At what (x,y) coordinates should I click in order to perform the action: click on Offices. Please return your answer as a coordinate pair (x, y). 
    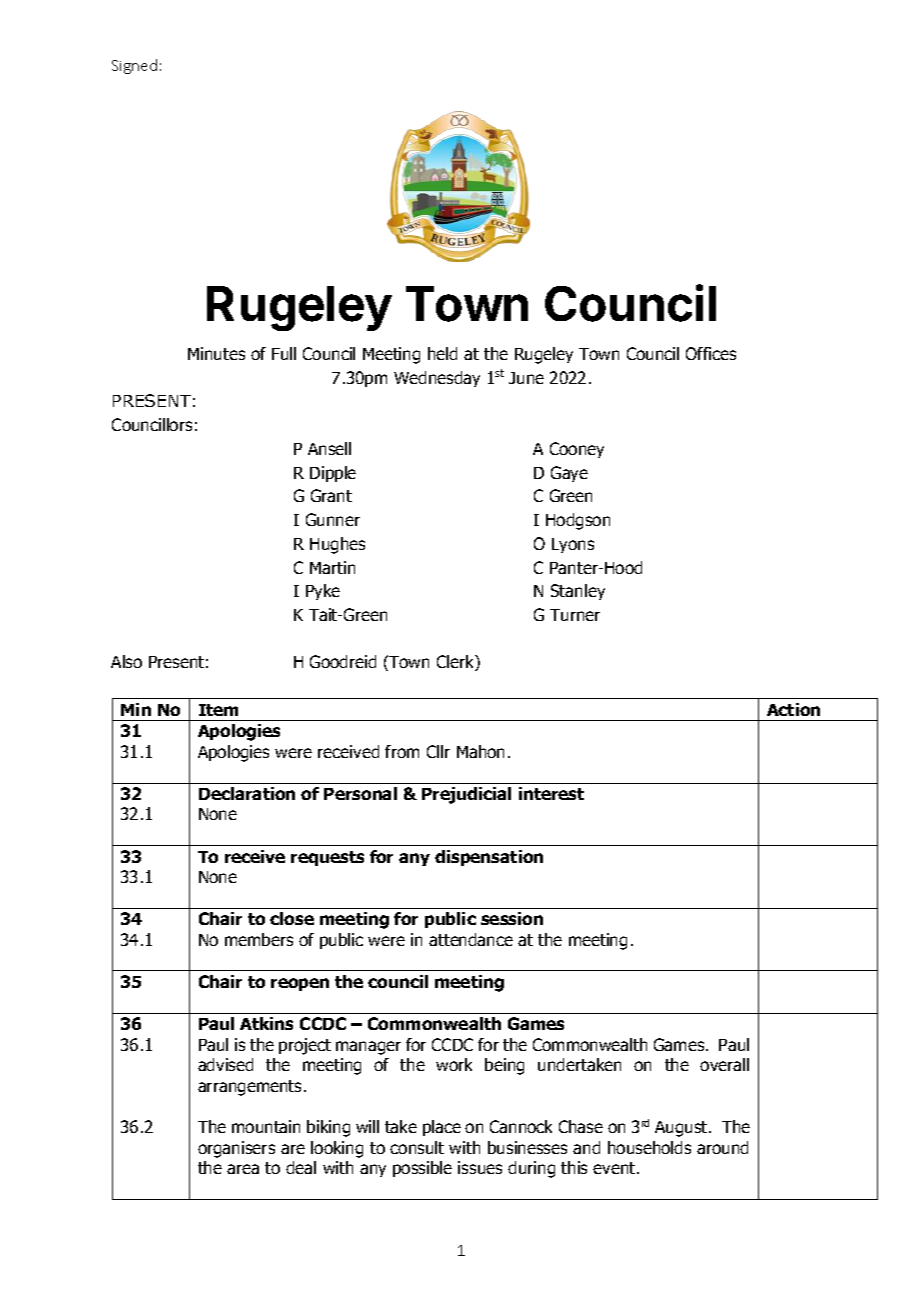
    Looking at the image, I should click on (711, 353).
